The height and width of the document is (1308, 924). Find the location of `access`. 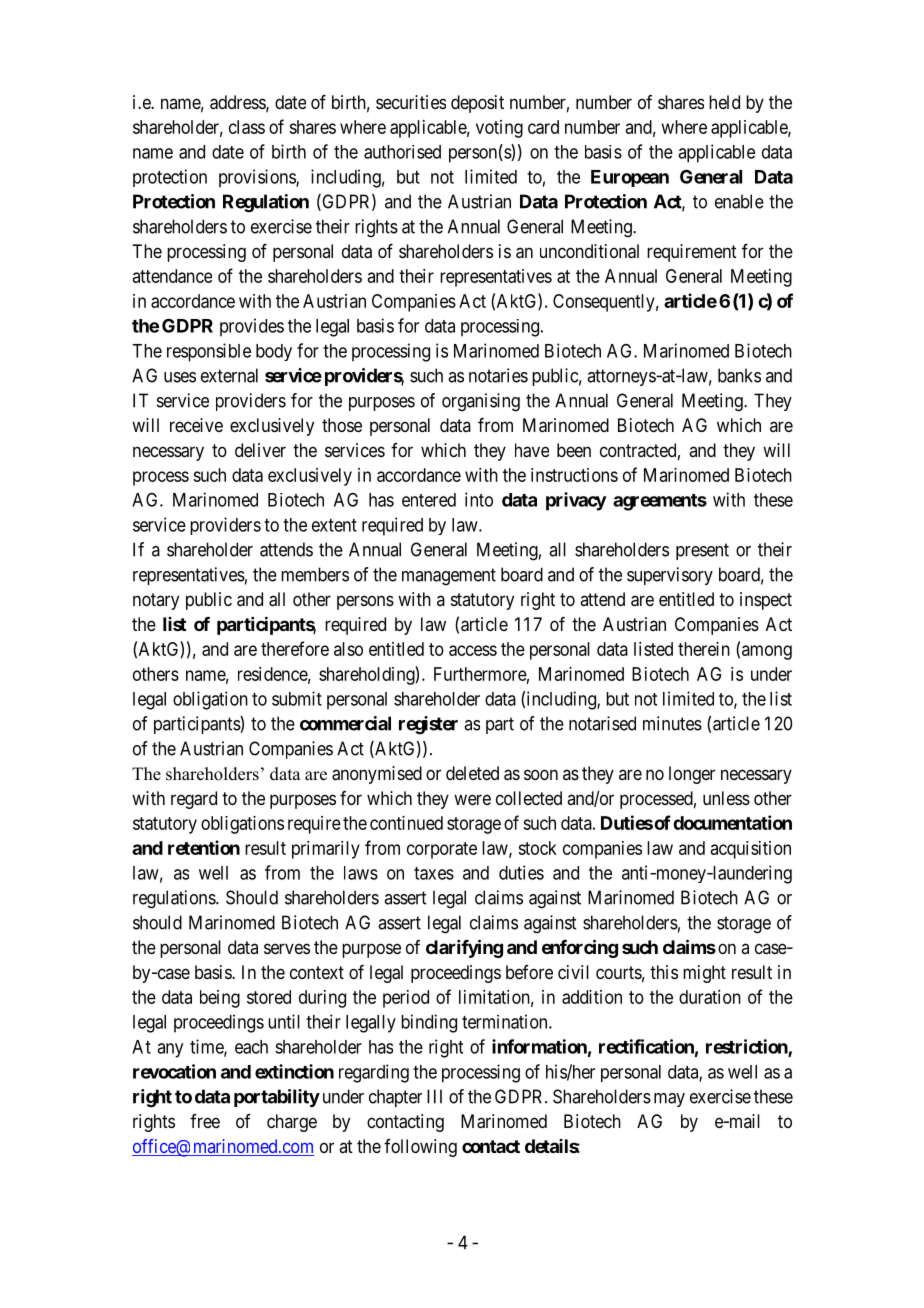

access is located at coordinates (473, 650).
